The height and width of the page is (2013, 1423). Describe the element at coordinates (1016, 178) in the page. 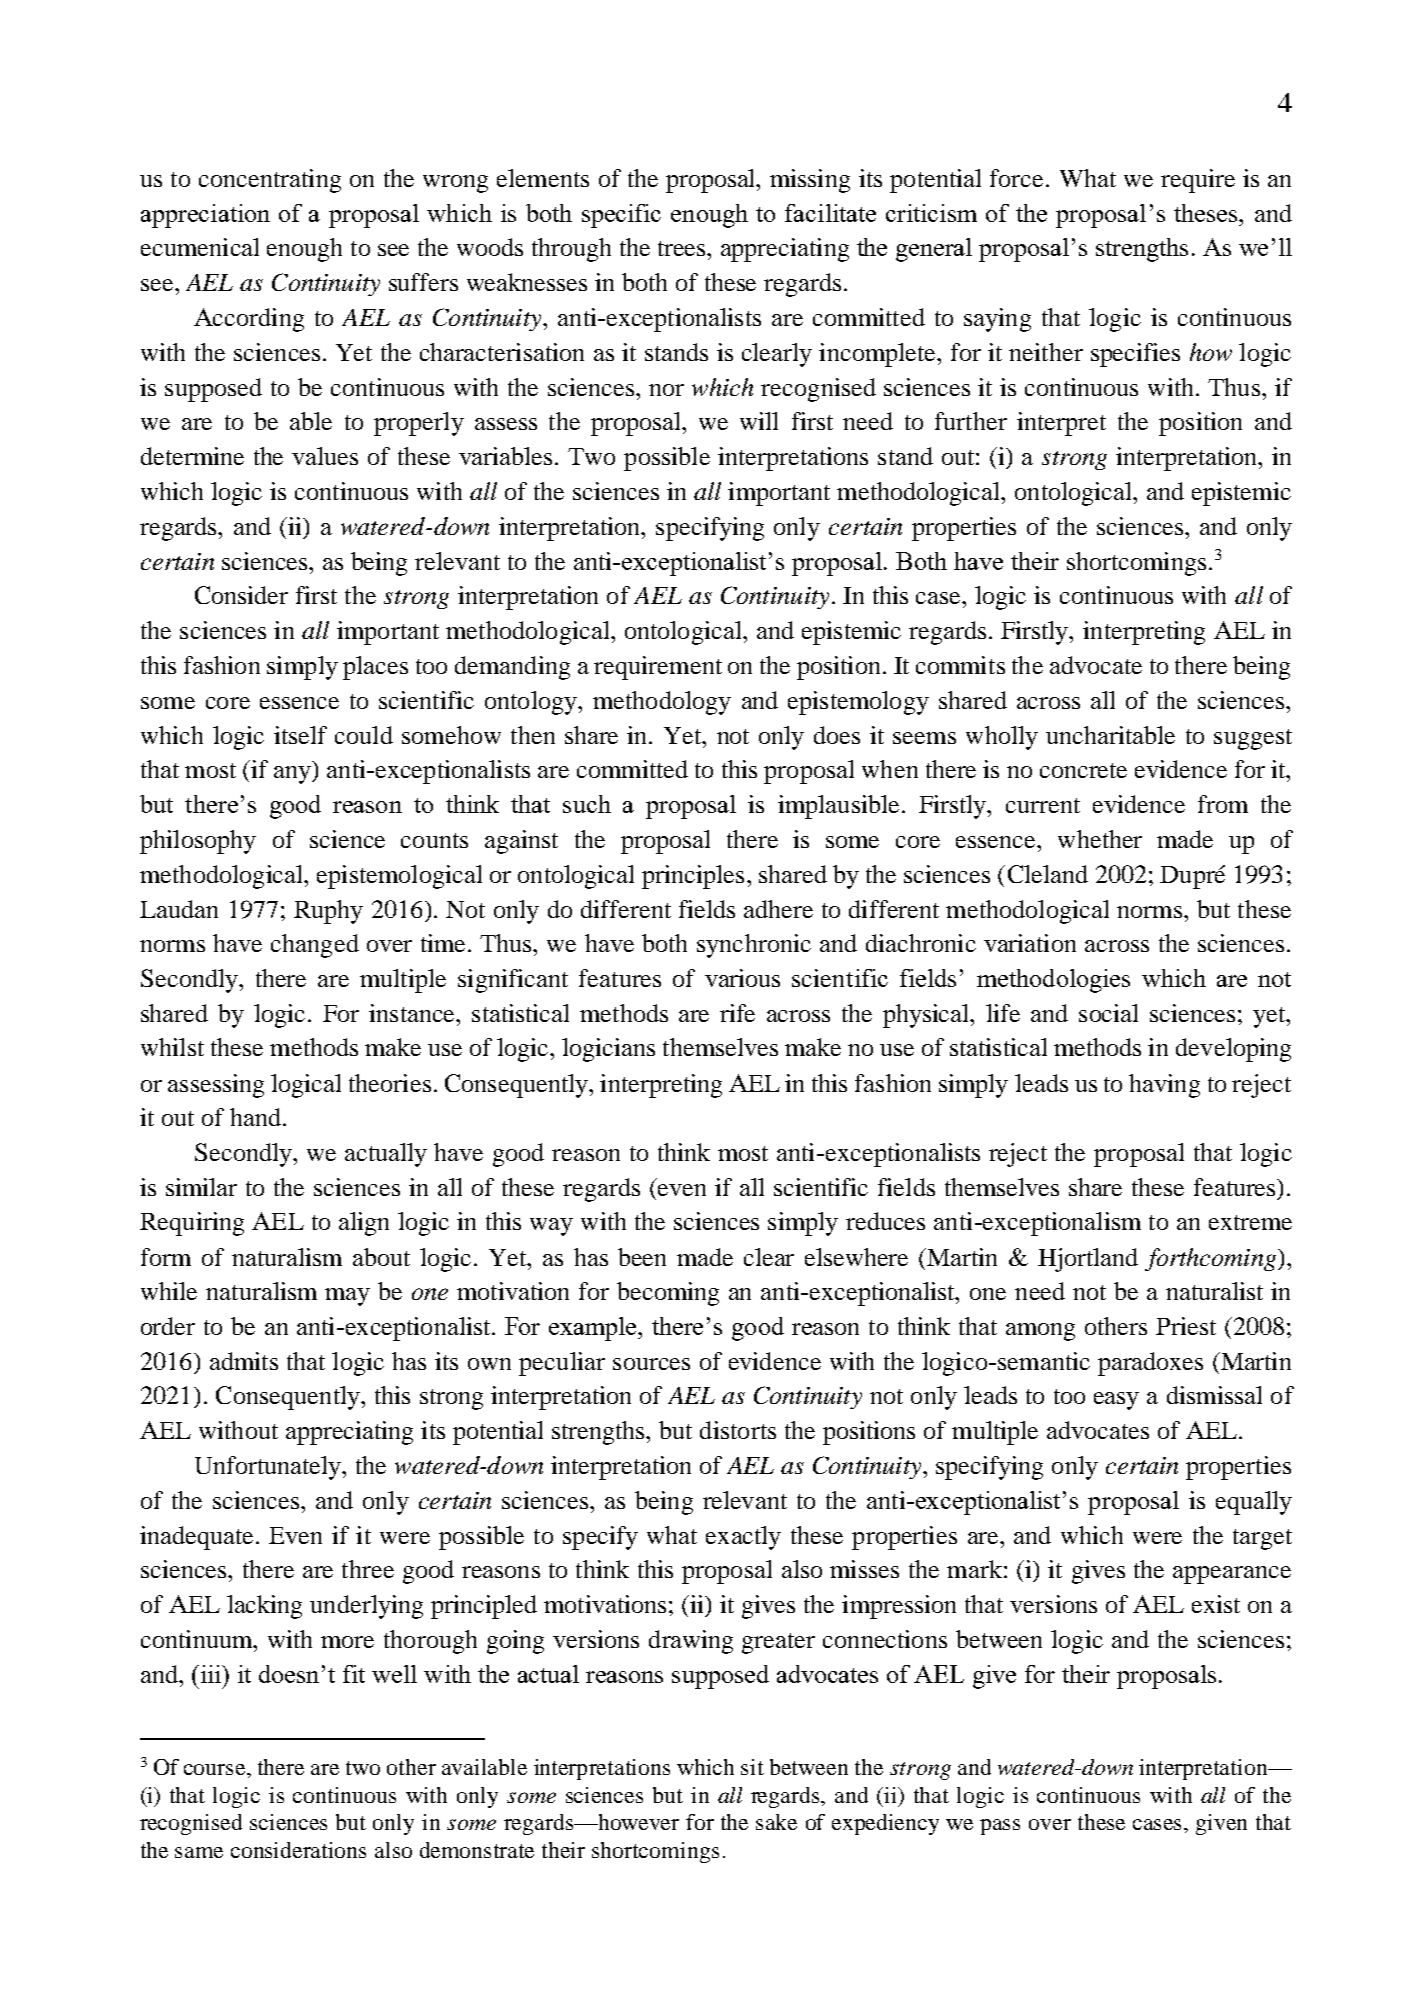

I see `force` at that location.
